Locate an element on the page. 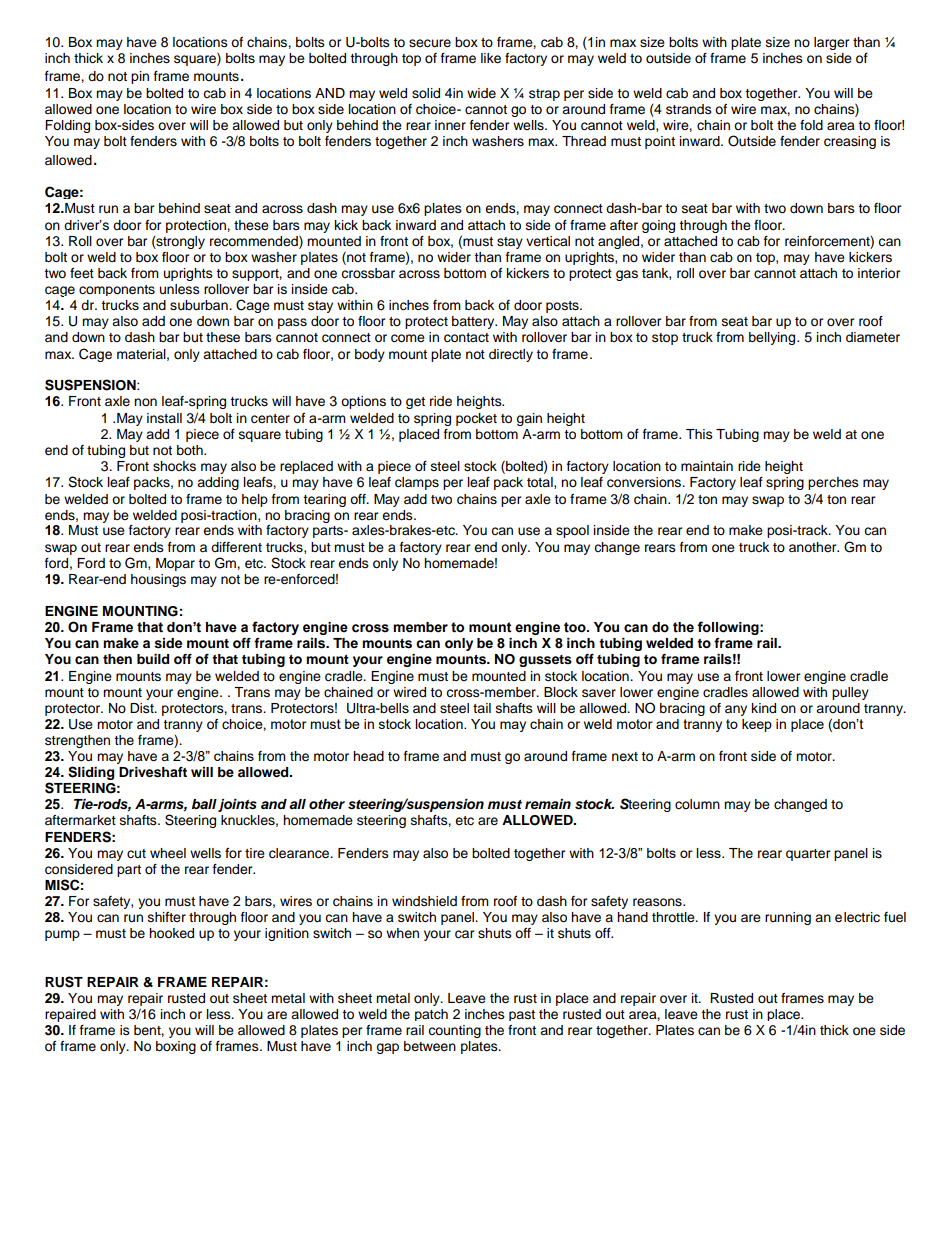  vertical is located at coordinates (548, 241).
